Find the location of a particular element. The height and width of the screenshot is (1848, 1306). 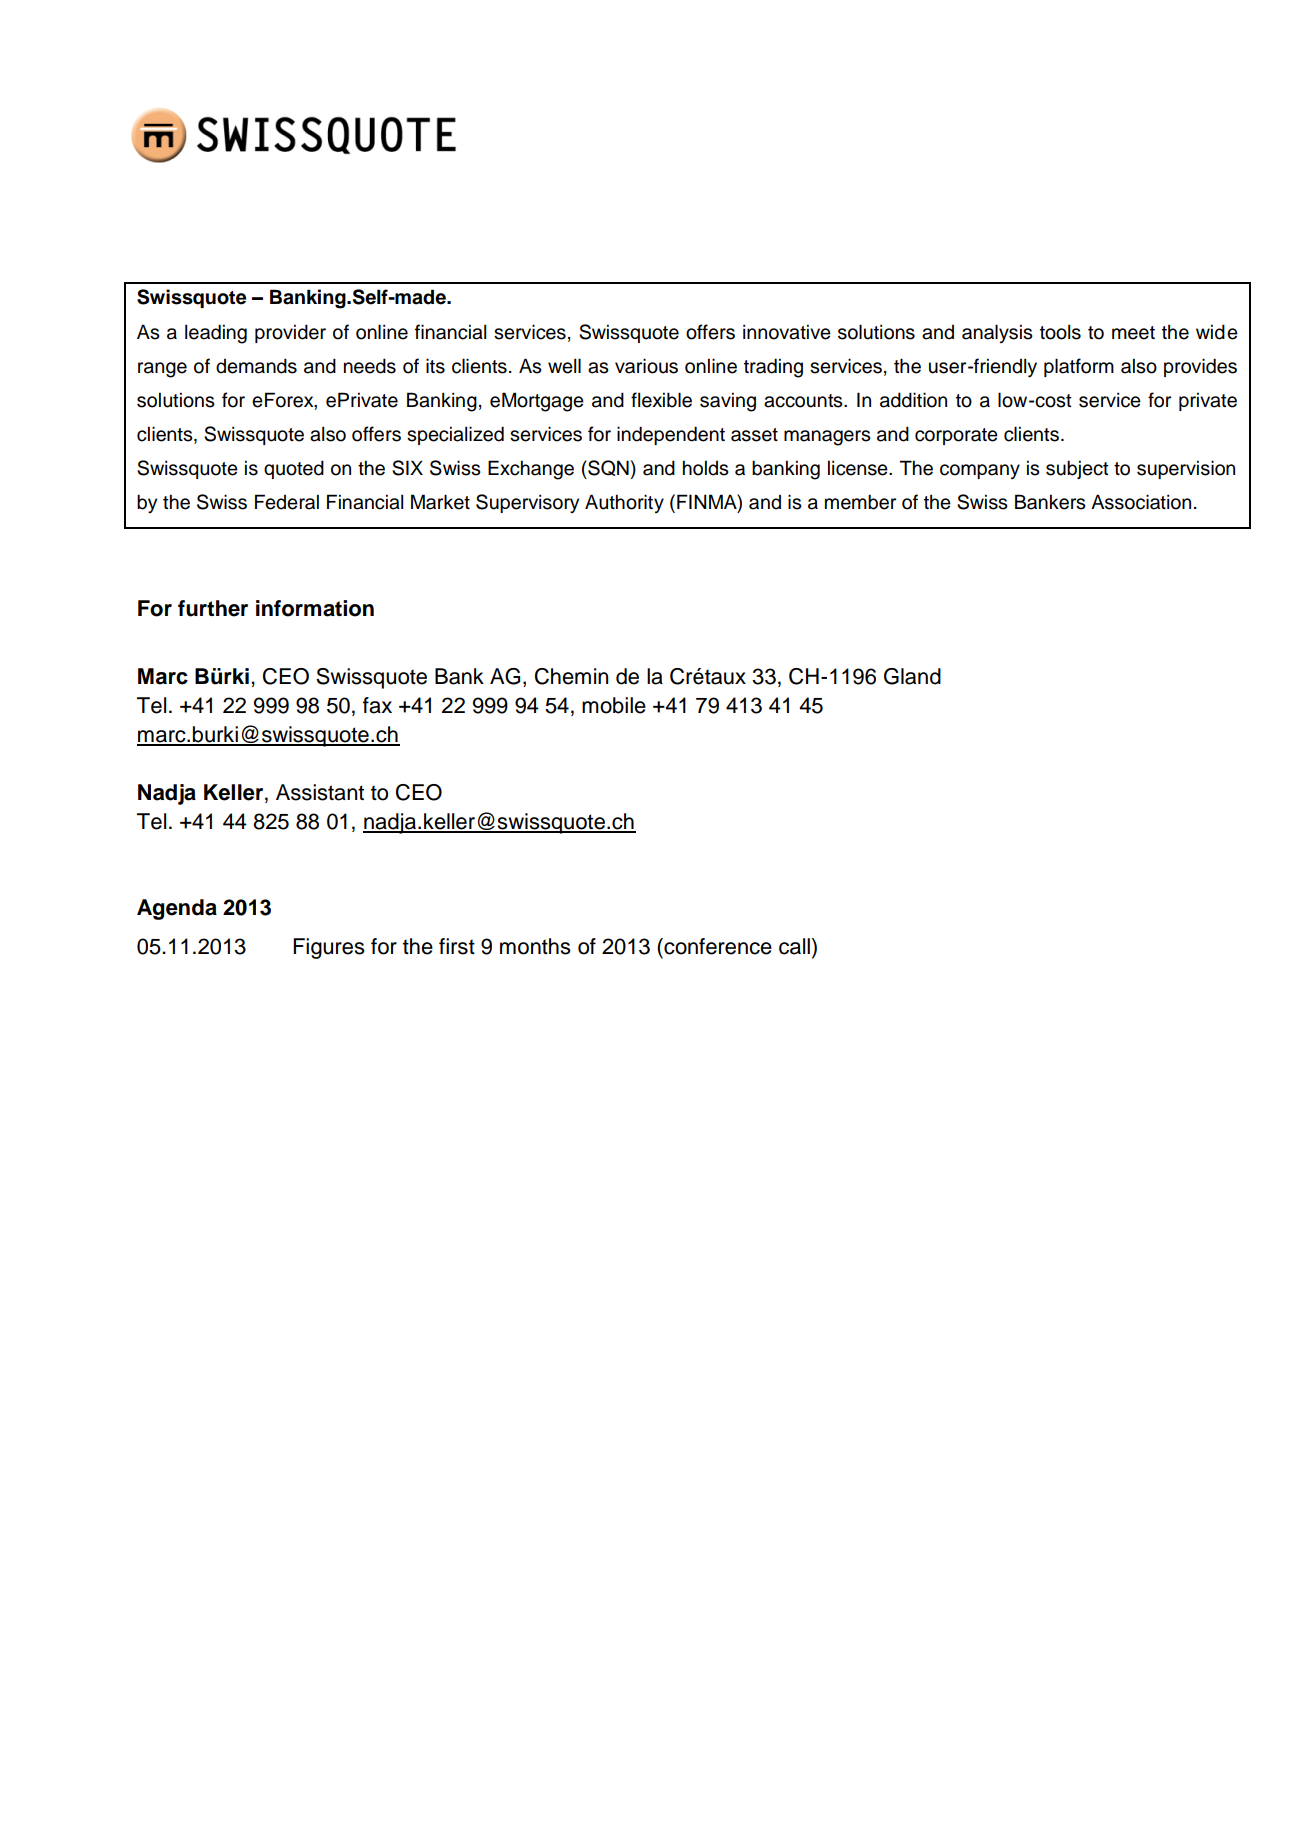

provider is located at coordinates (290, 333).
